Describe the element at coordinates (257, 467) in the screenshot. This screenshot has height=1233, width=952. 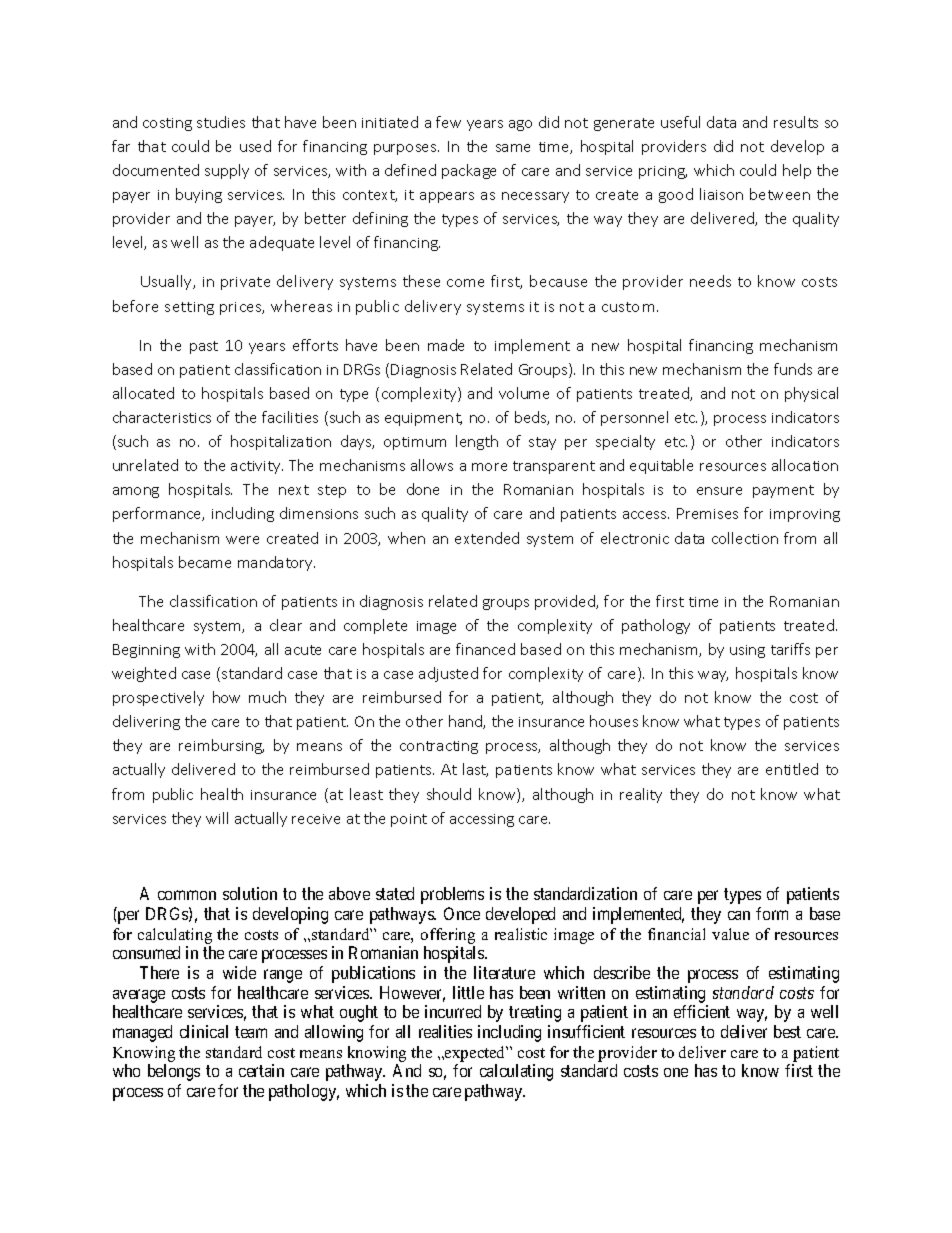
I see `activity` at that location.
